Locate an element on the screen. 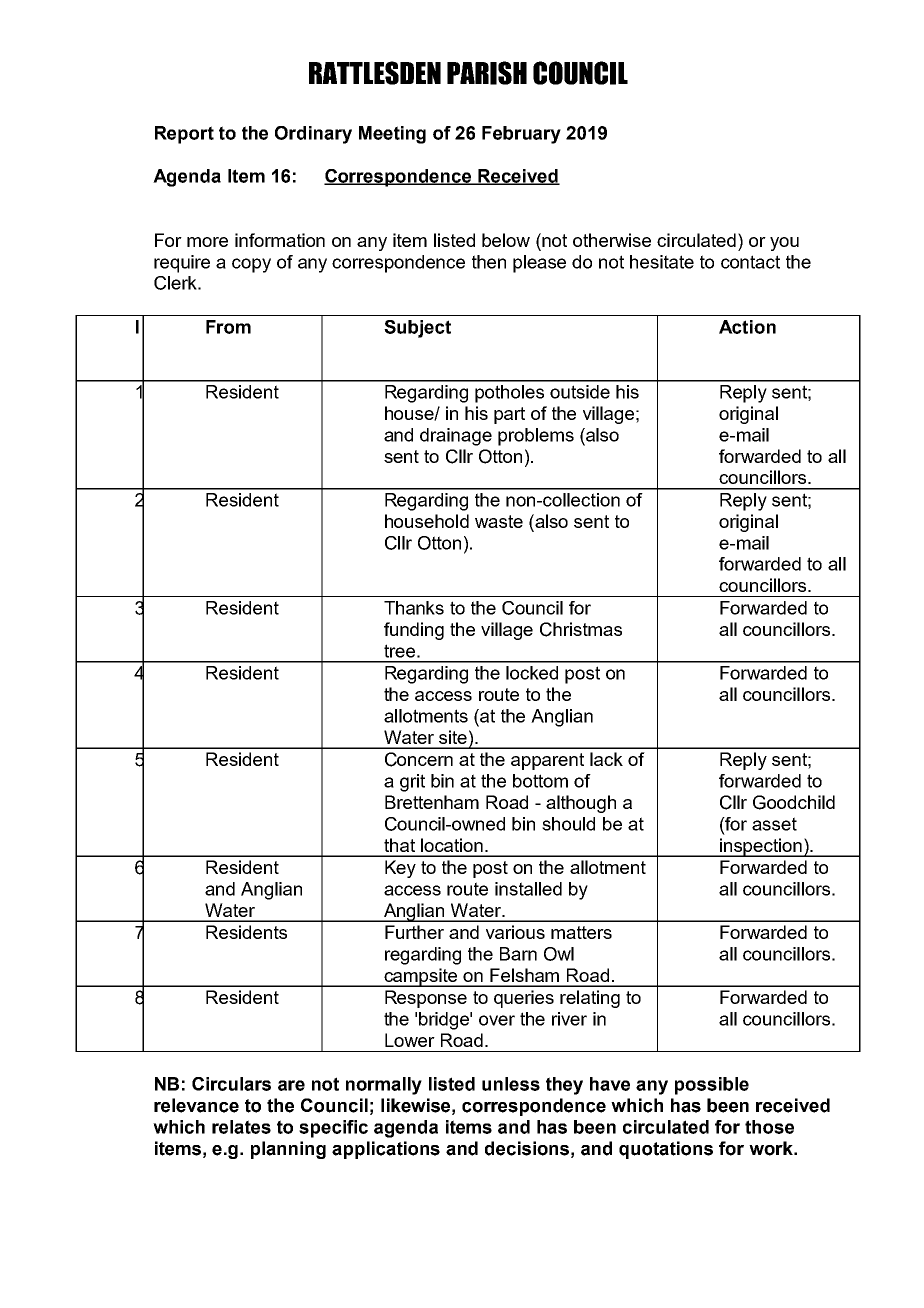 The height and width of the screenshot is (1308, 924). you is located at coordinates (784, 244).
